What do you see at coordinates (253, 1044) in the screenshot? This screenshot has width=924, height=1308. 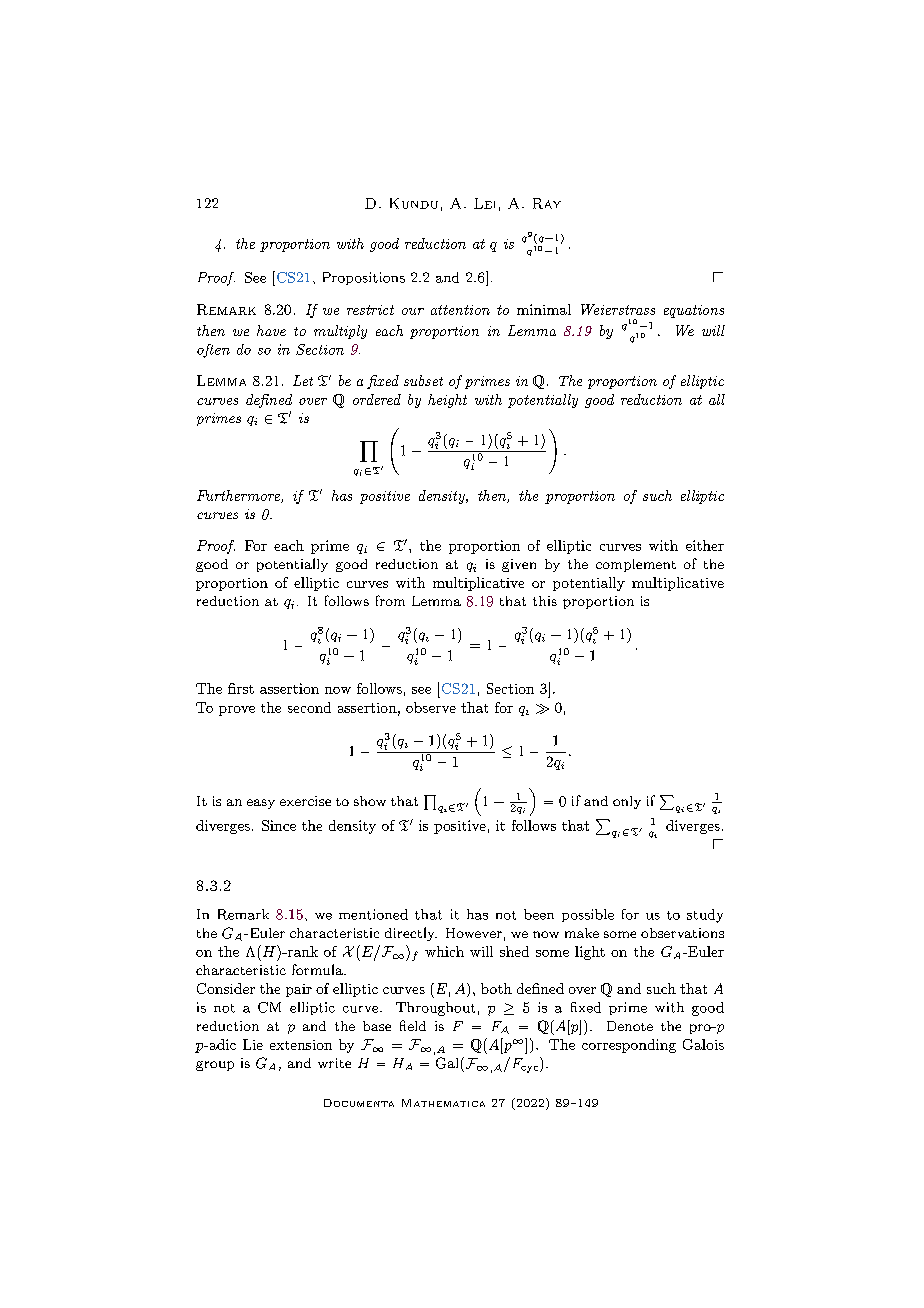 I see `Lie` at bounding box center [253, 1044].
